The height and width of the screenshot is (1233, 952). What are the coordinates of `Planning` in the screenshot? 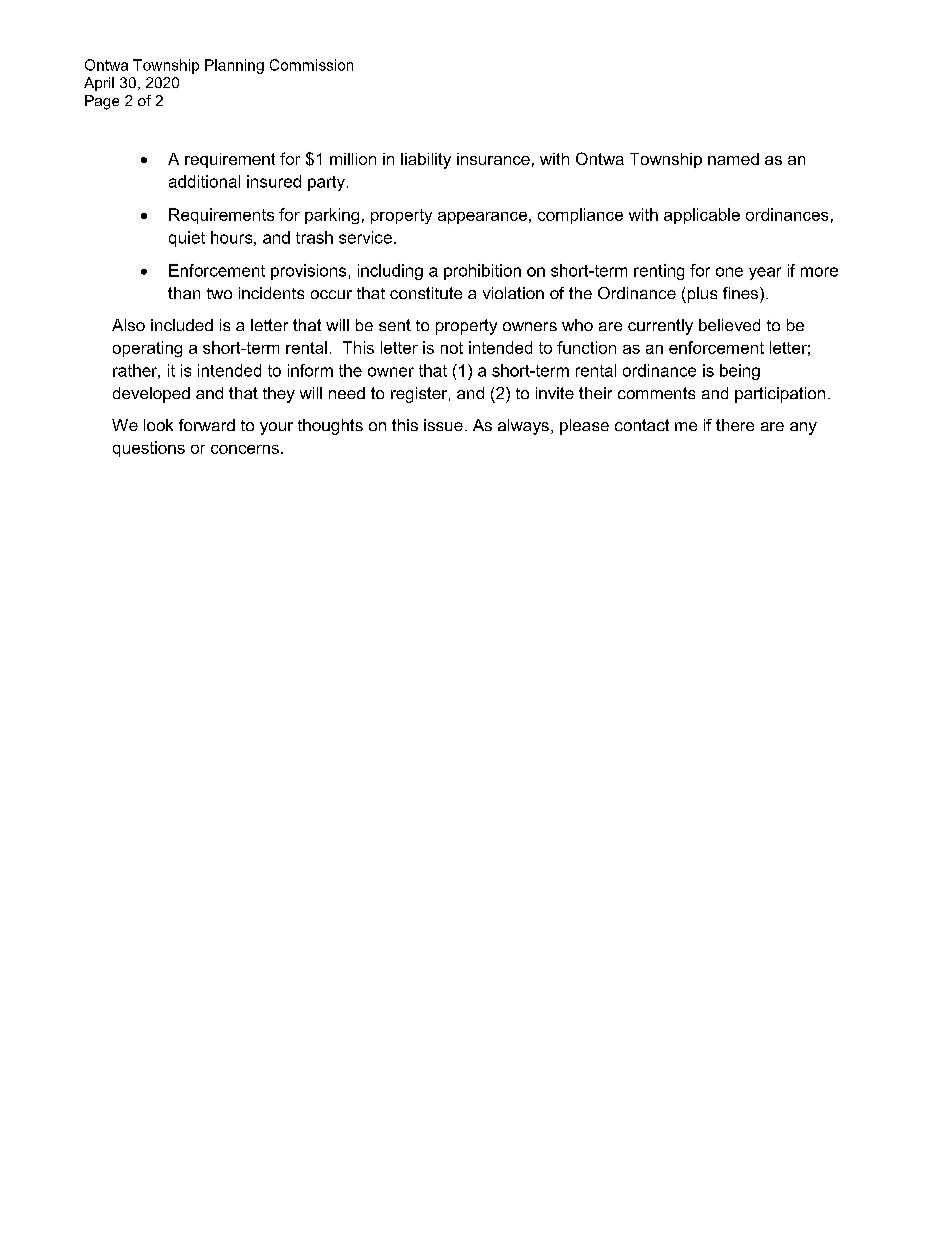 It's located at (234, 66).
